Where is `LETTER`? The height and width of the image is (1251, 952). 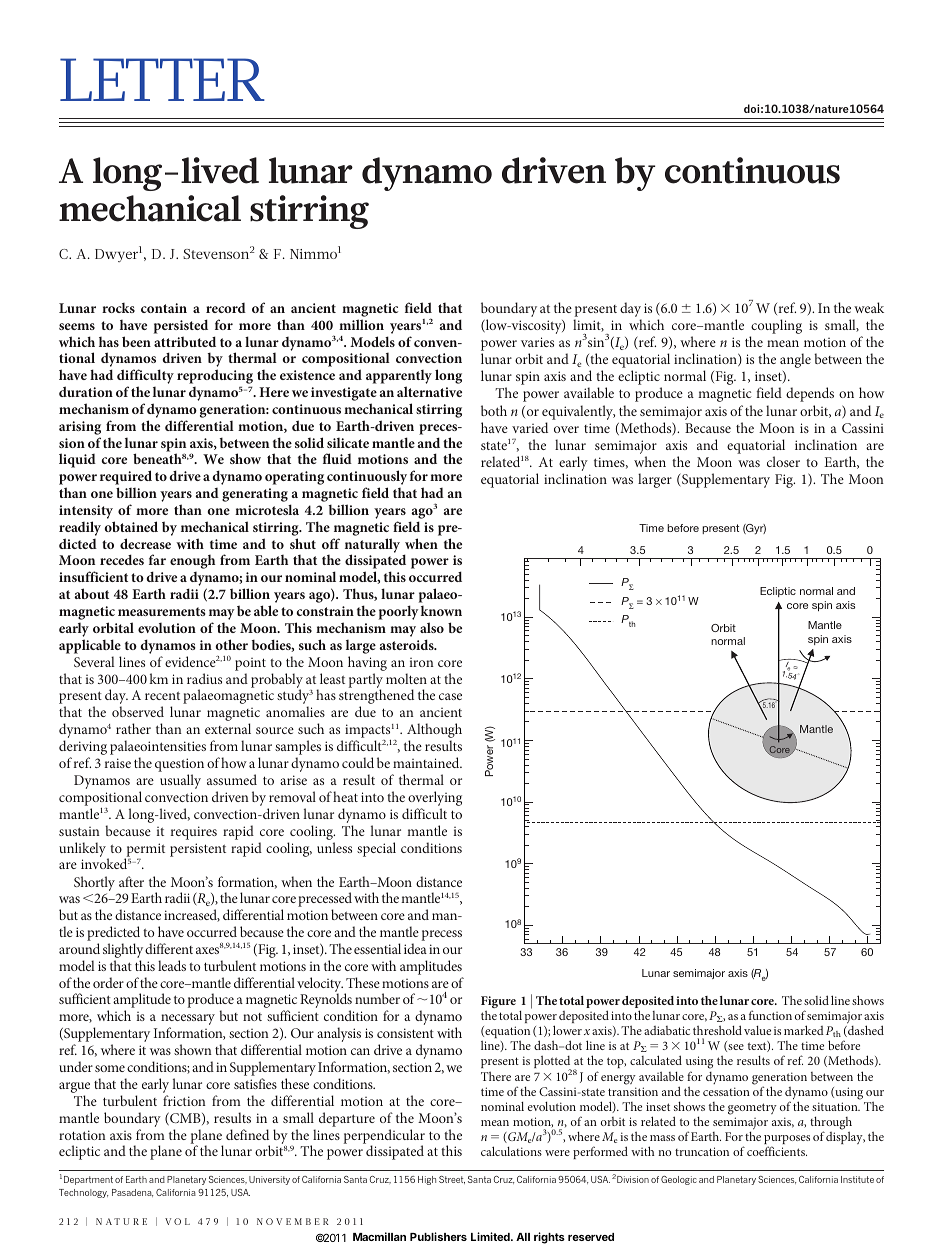 LETTER is located at coordinates (162, 79).
